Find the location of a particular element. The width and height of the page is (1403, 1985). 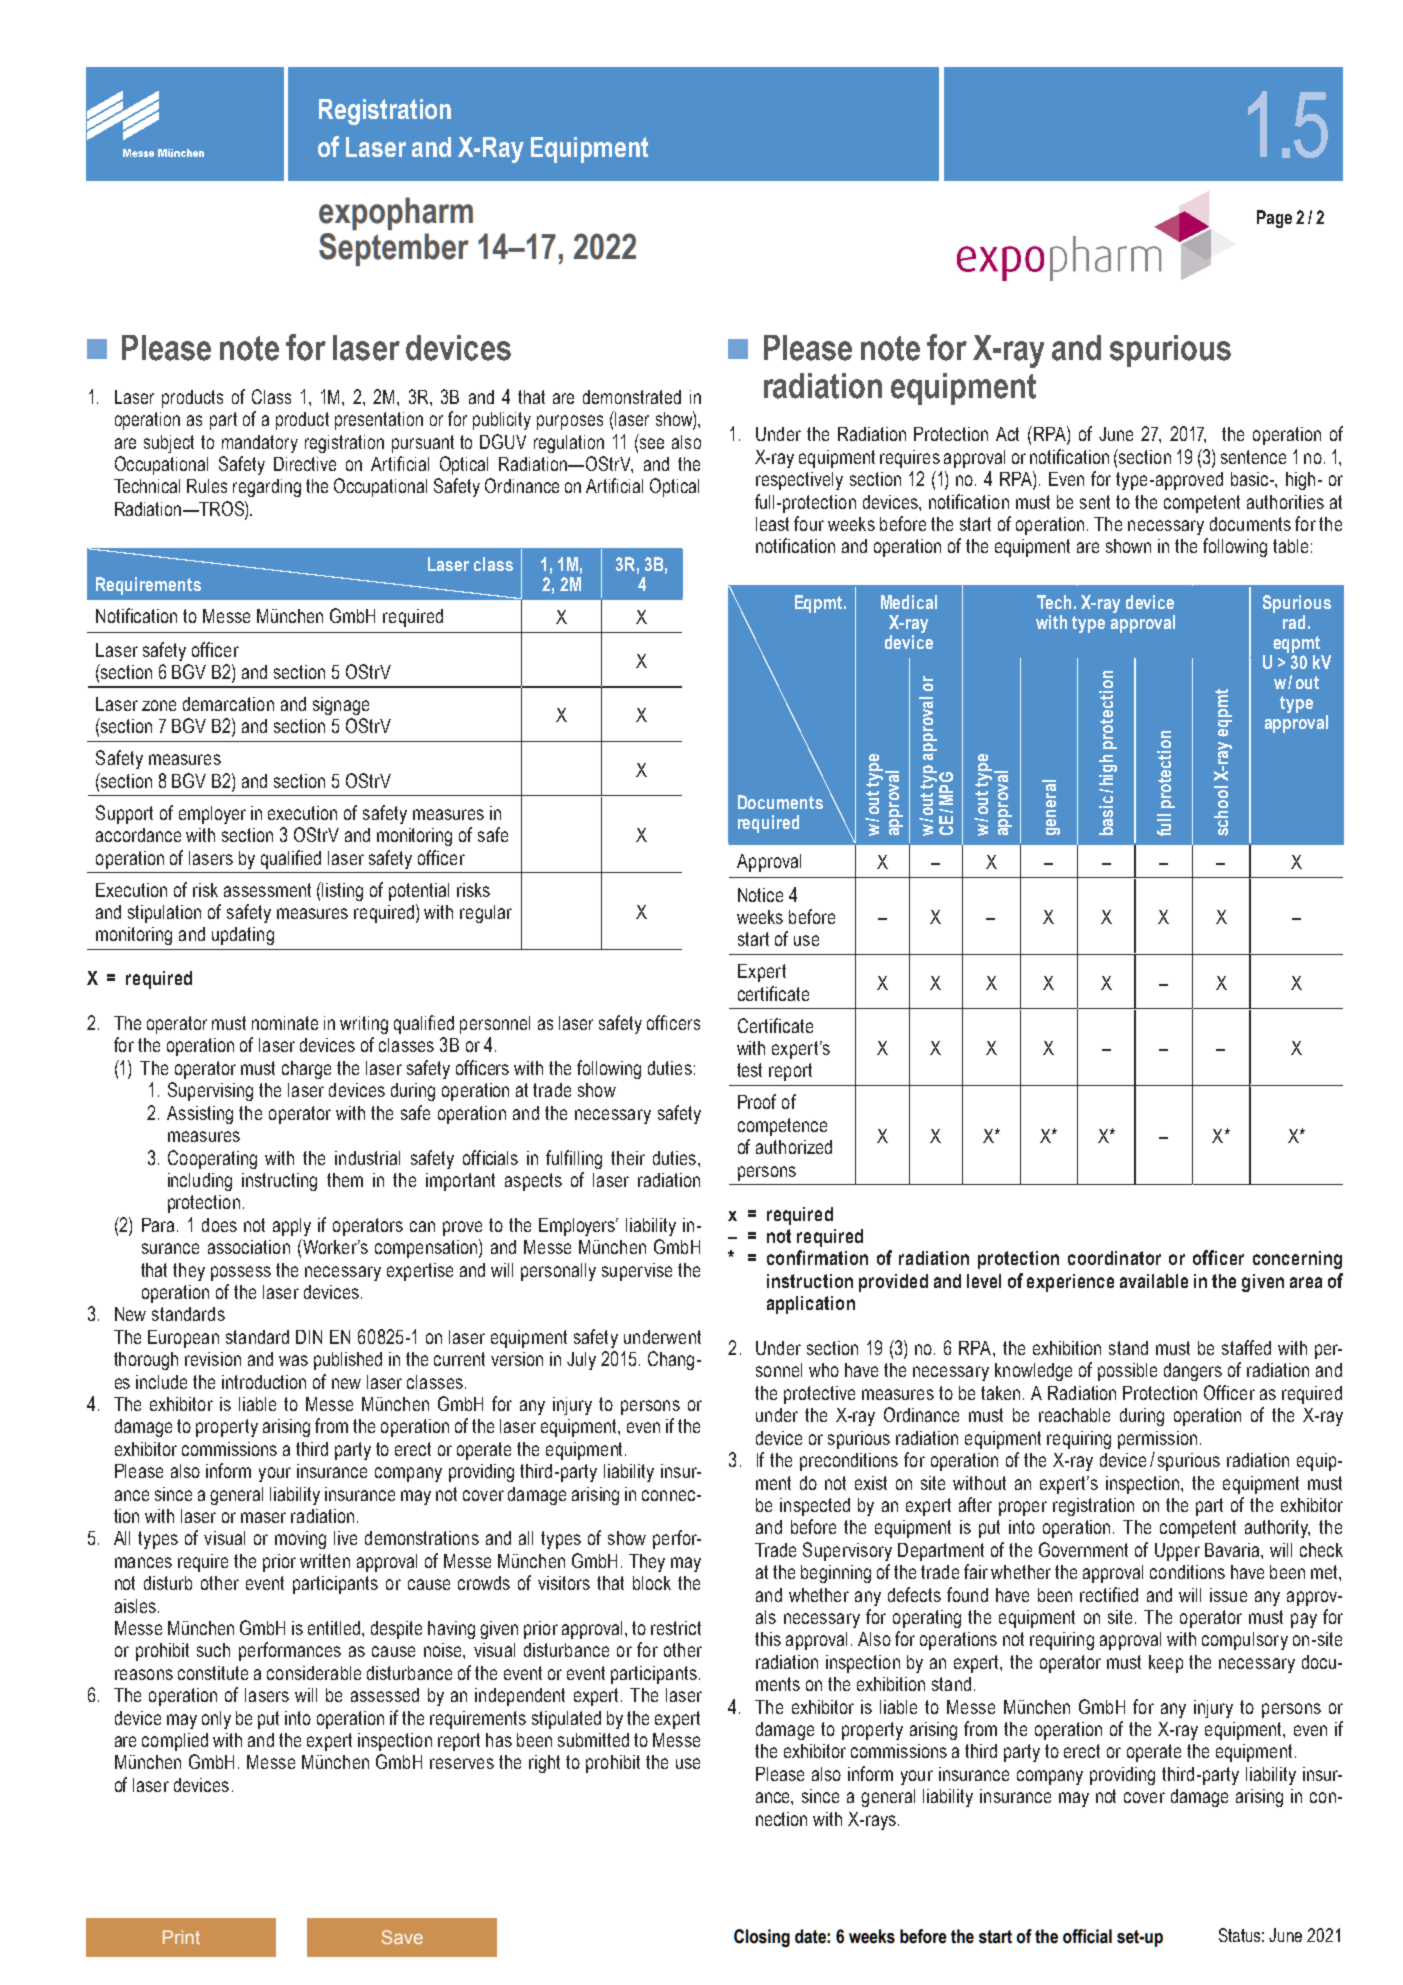

demonstrated is located at coordinates (632, 397).
